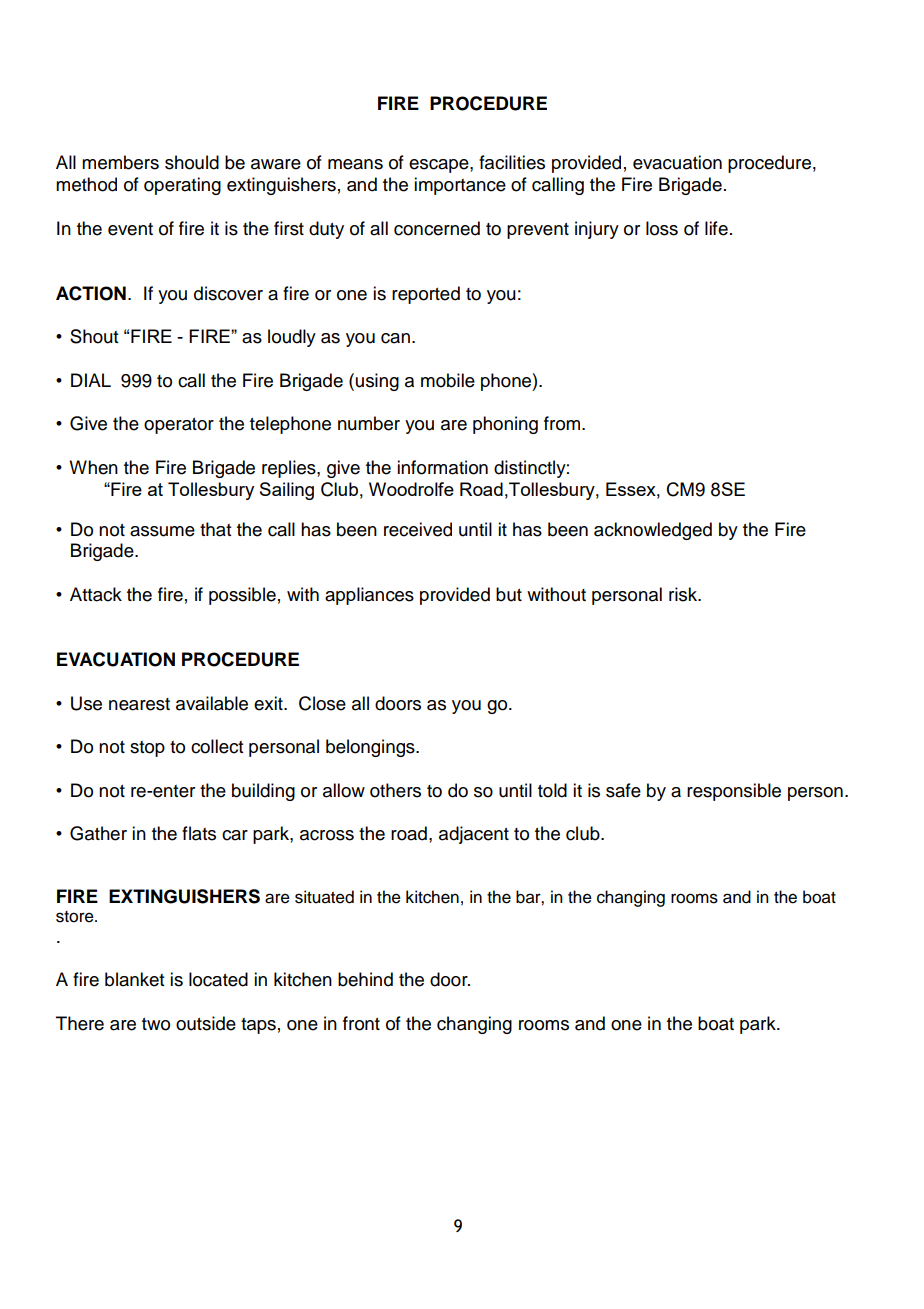 The image size is (924, 1309). Describe the element at coordinates (684, 594) in the screenshot. I see `risk` at that location.
